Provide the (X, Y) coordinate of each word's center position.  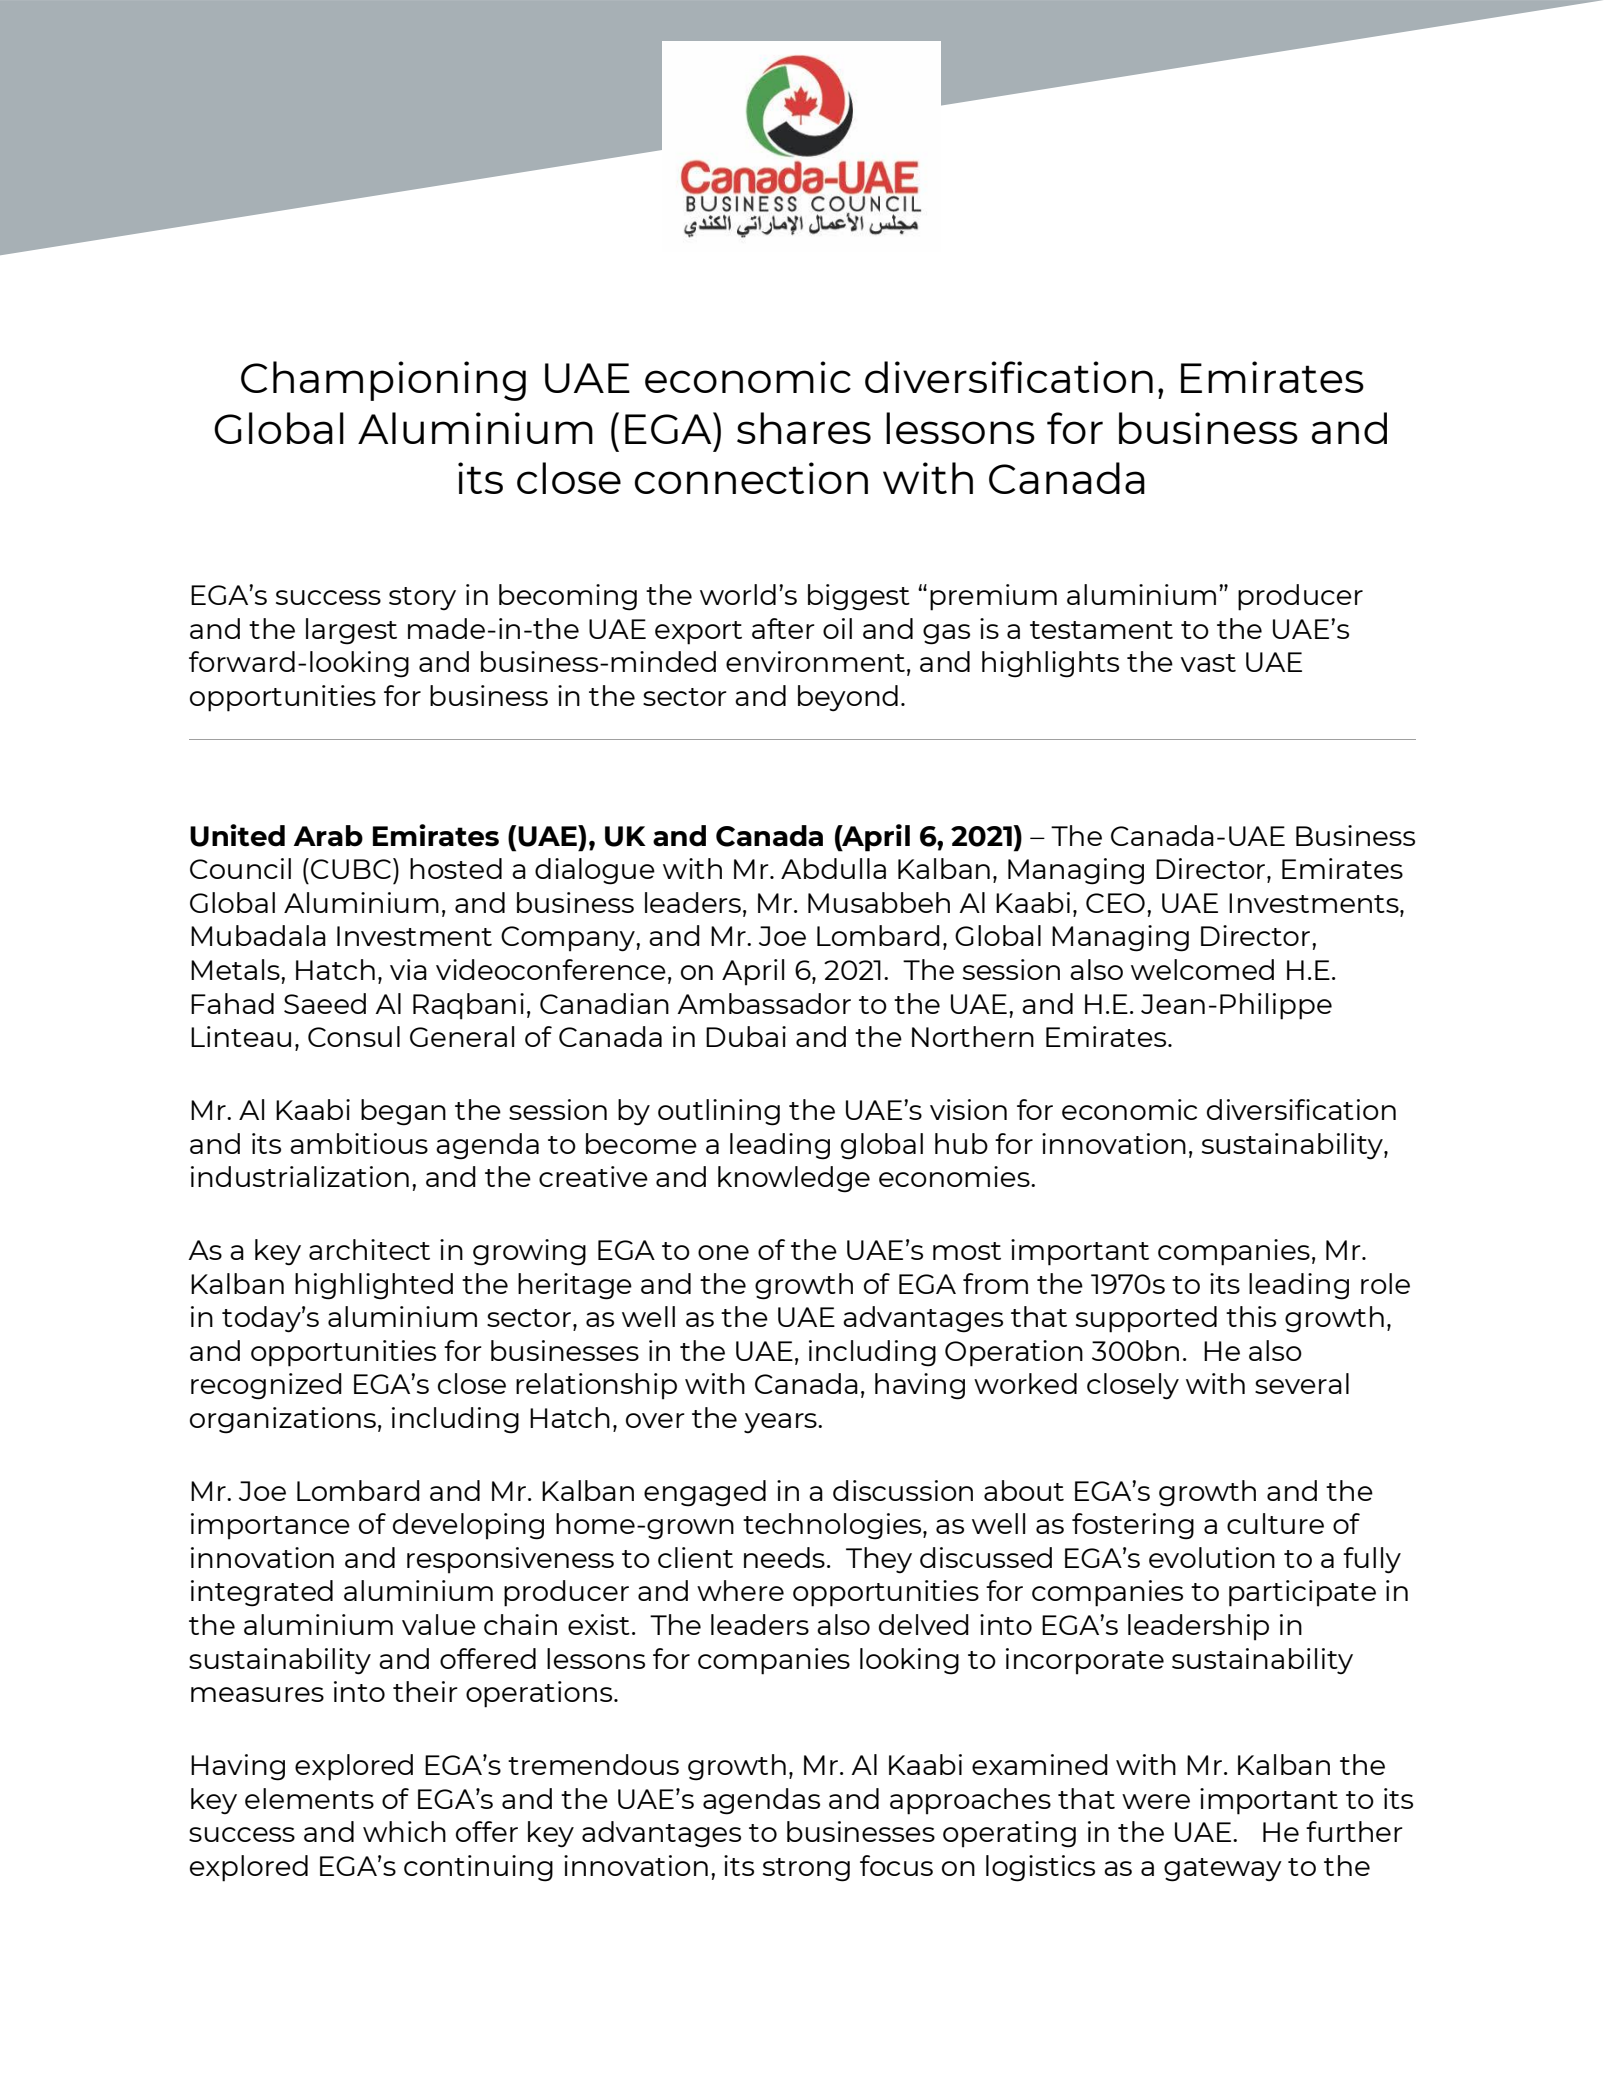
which (404, 1831)
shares (804, 428)
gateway (1223, 1870)
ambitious (359, 1143)
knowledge (794, 1179)
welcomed (1202, 969)
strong (806, 1870)
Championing (383, 381)
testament (1101, 630)
